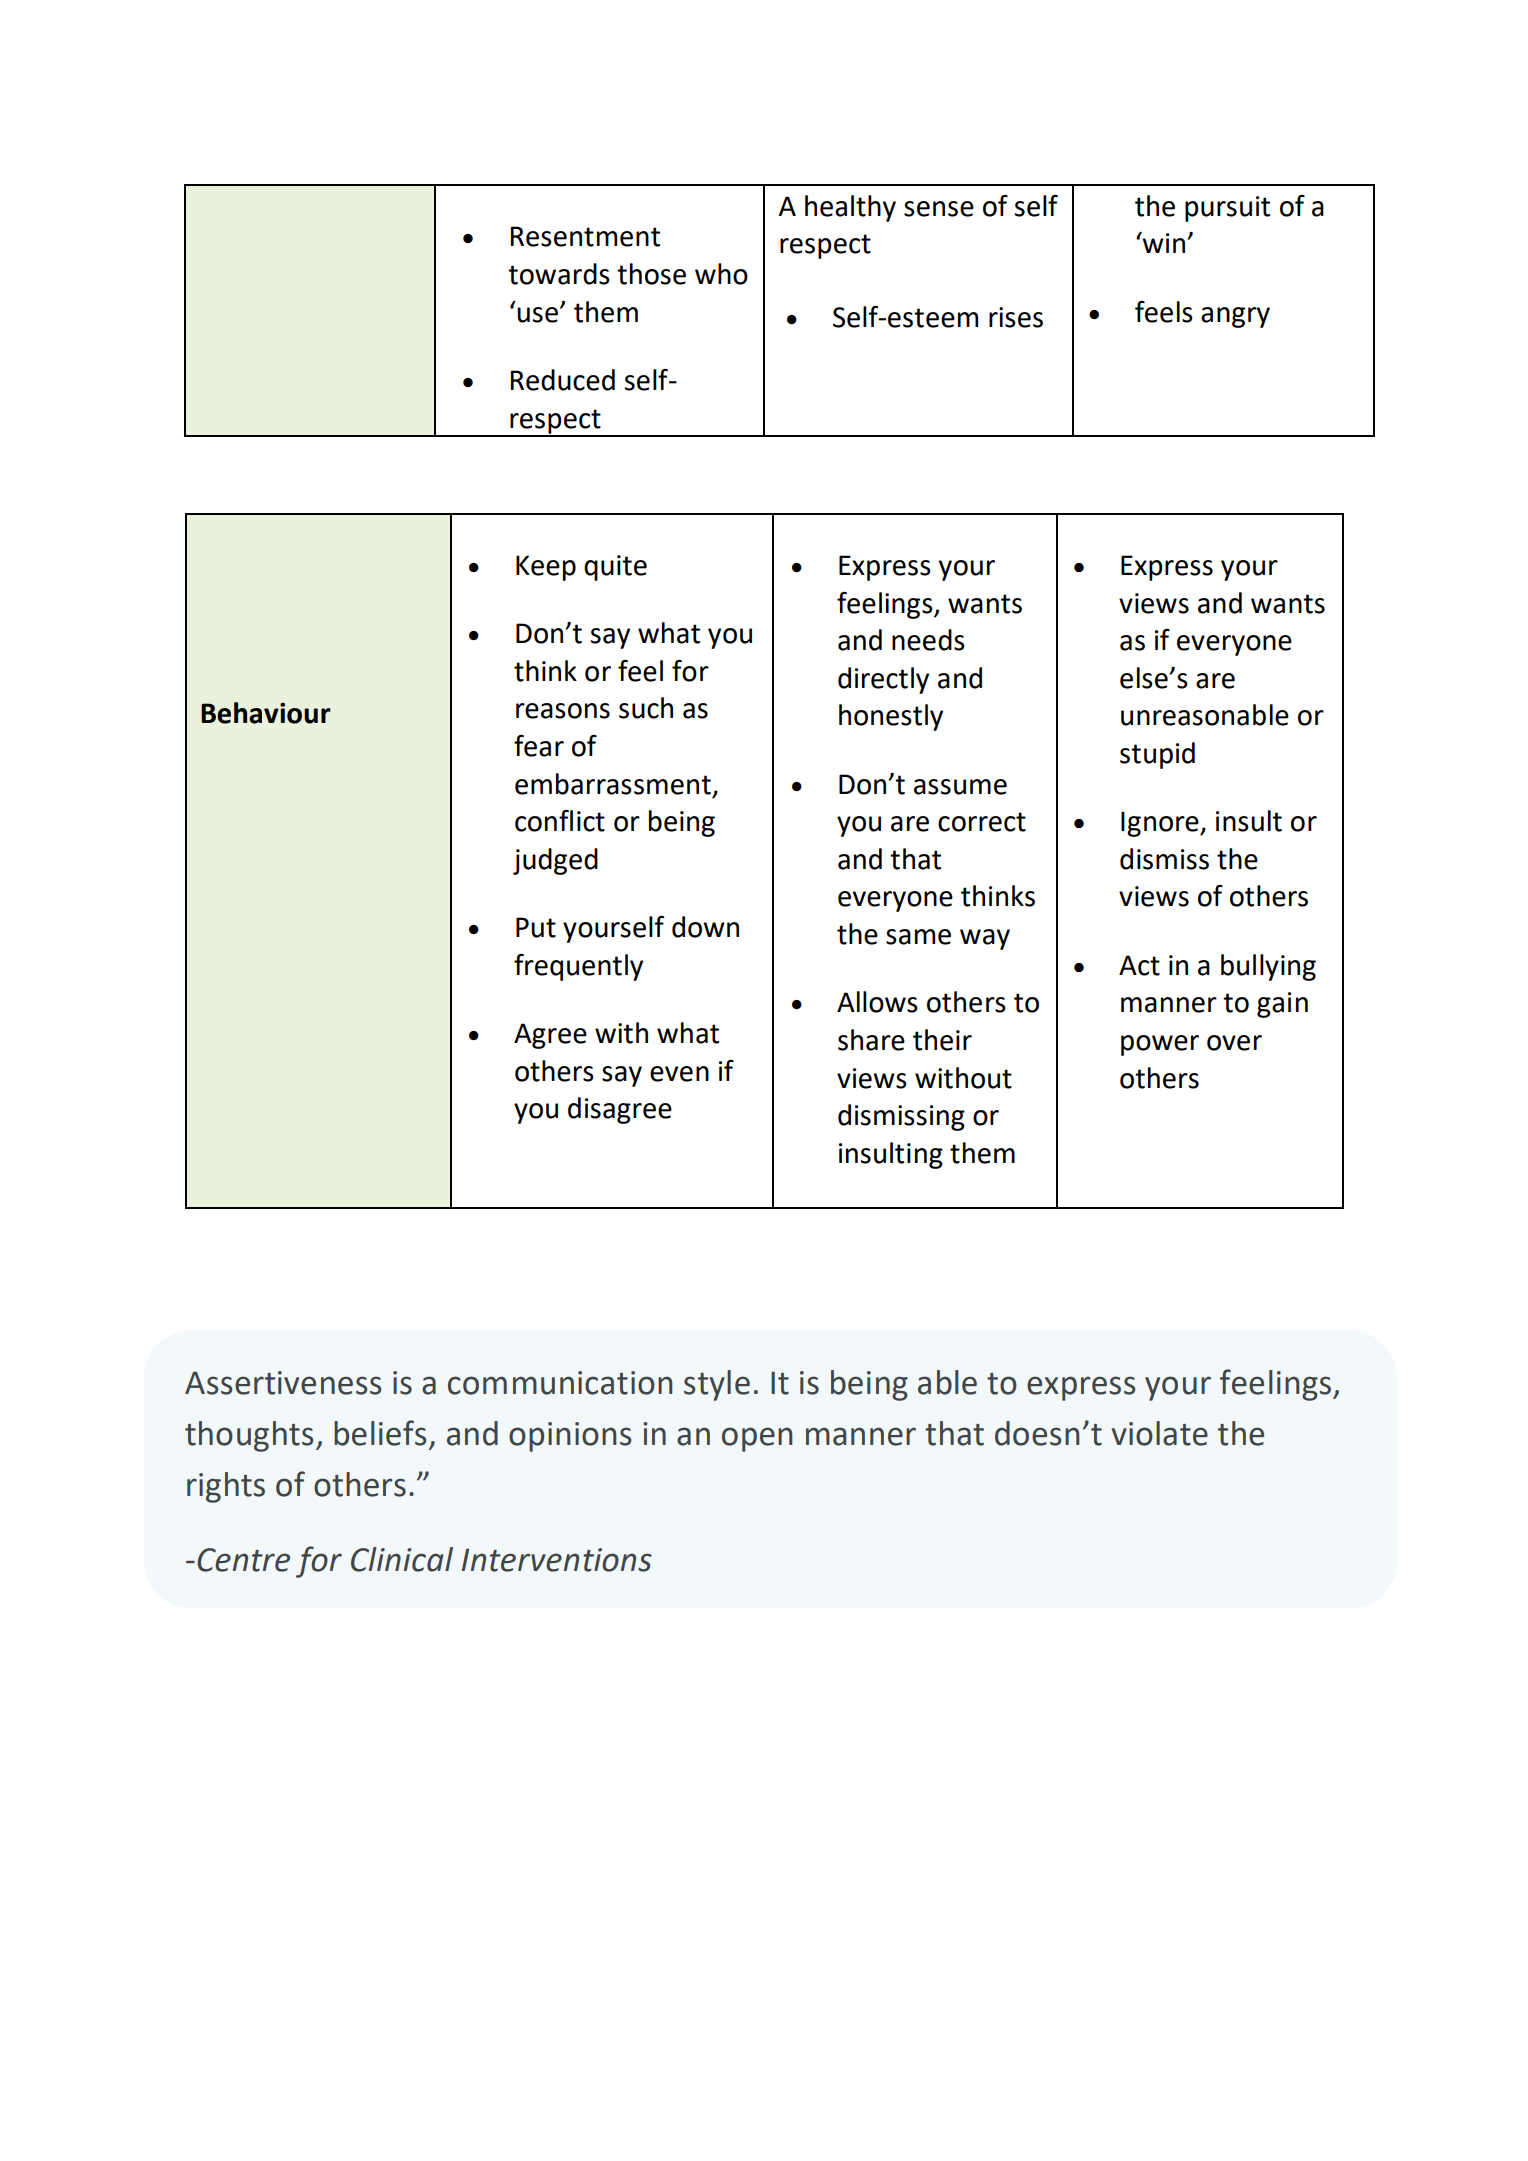 The width and height of the page is (1528, 2161). What do you see at coordinates (1227, 209) in the page?
I see `pursuit` at bounding box center [1227, 209].
